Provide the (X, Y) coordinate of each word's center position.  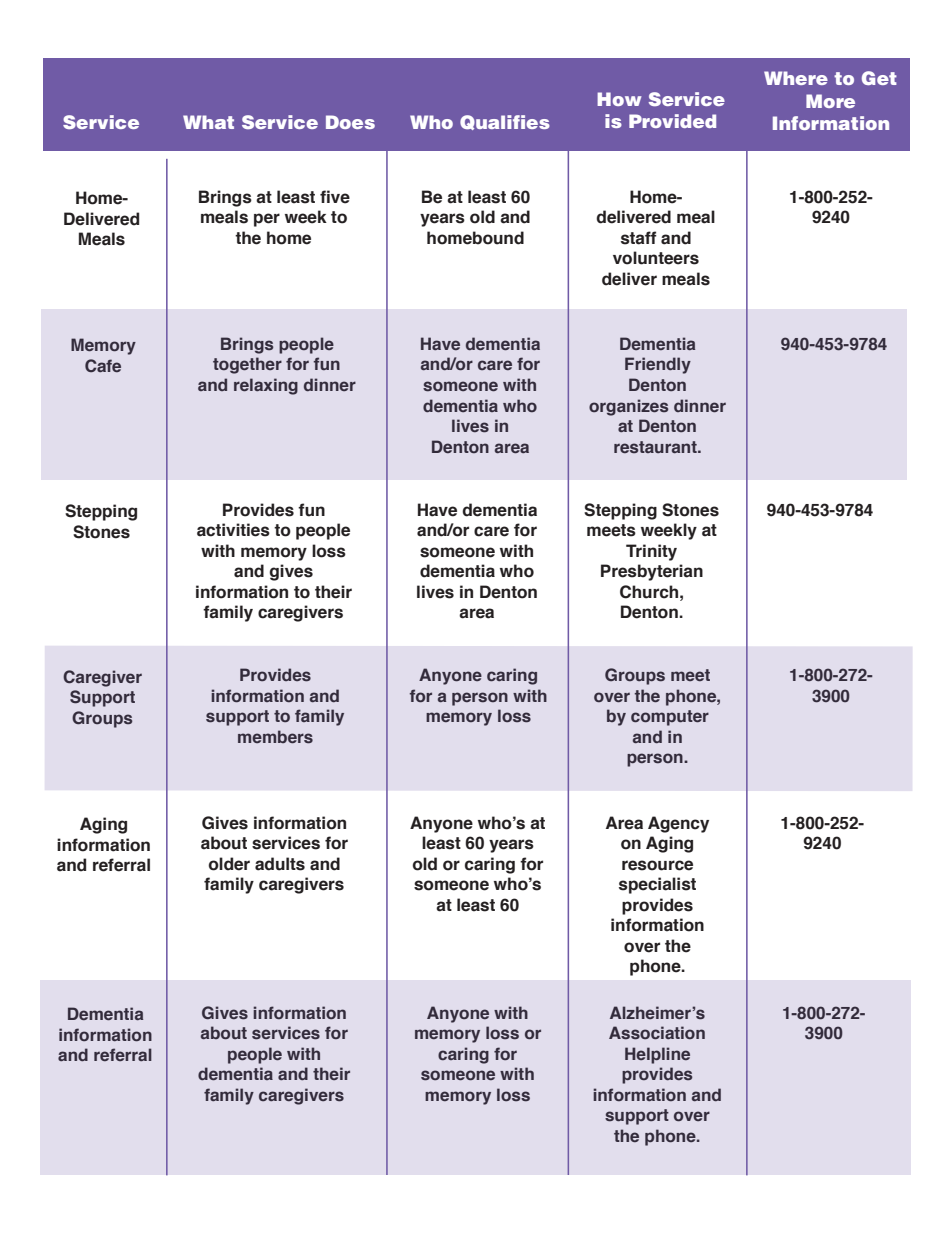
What (208, 122)
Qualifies (505, 122)
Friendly (658, 365)
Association (657, 1033)
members (275, 737)
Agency (678, 824)
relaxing (266, 386)
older (229, 864)
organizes (628, 407)
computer (670, 718)
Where (796, 78)
